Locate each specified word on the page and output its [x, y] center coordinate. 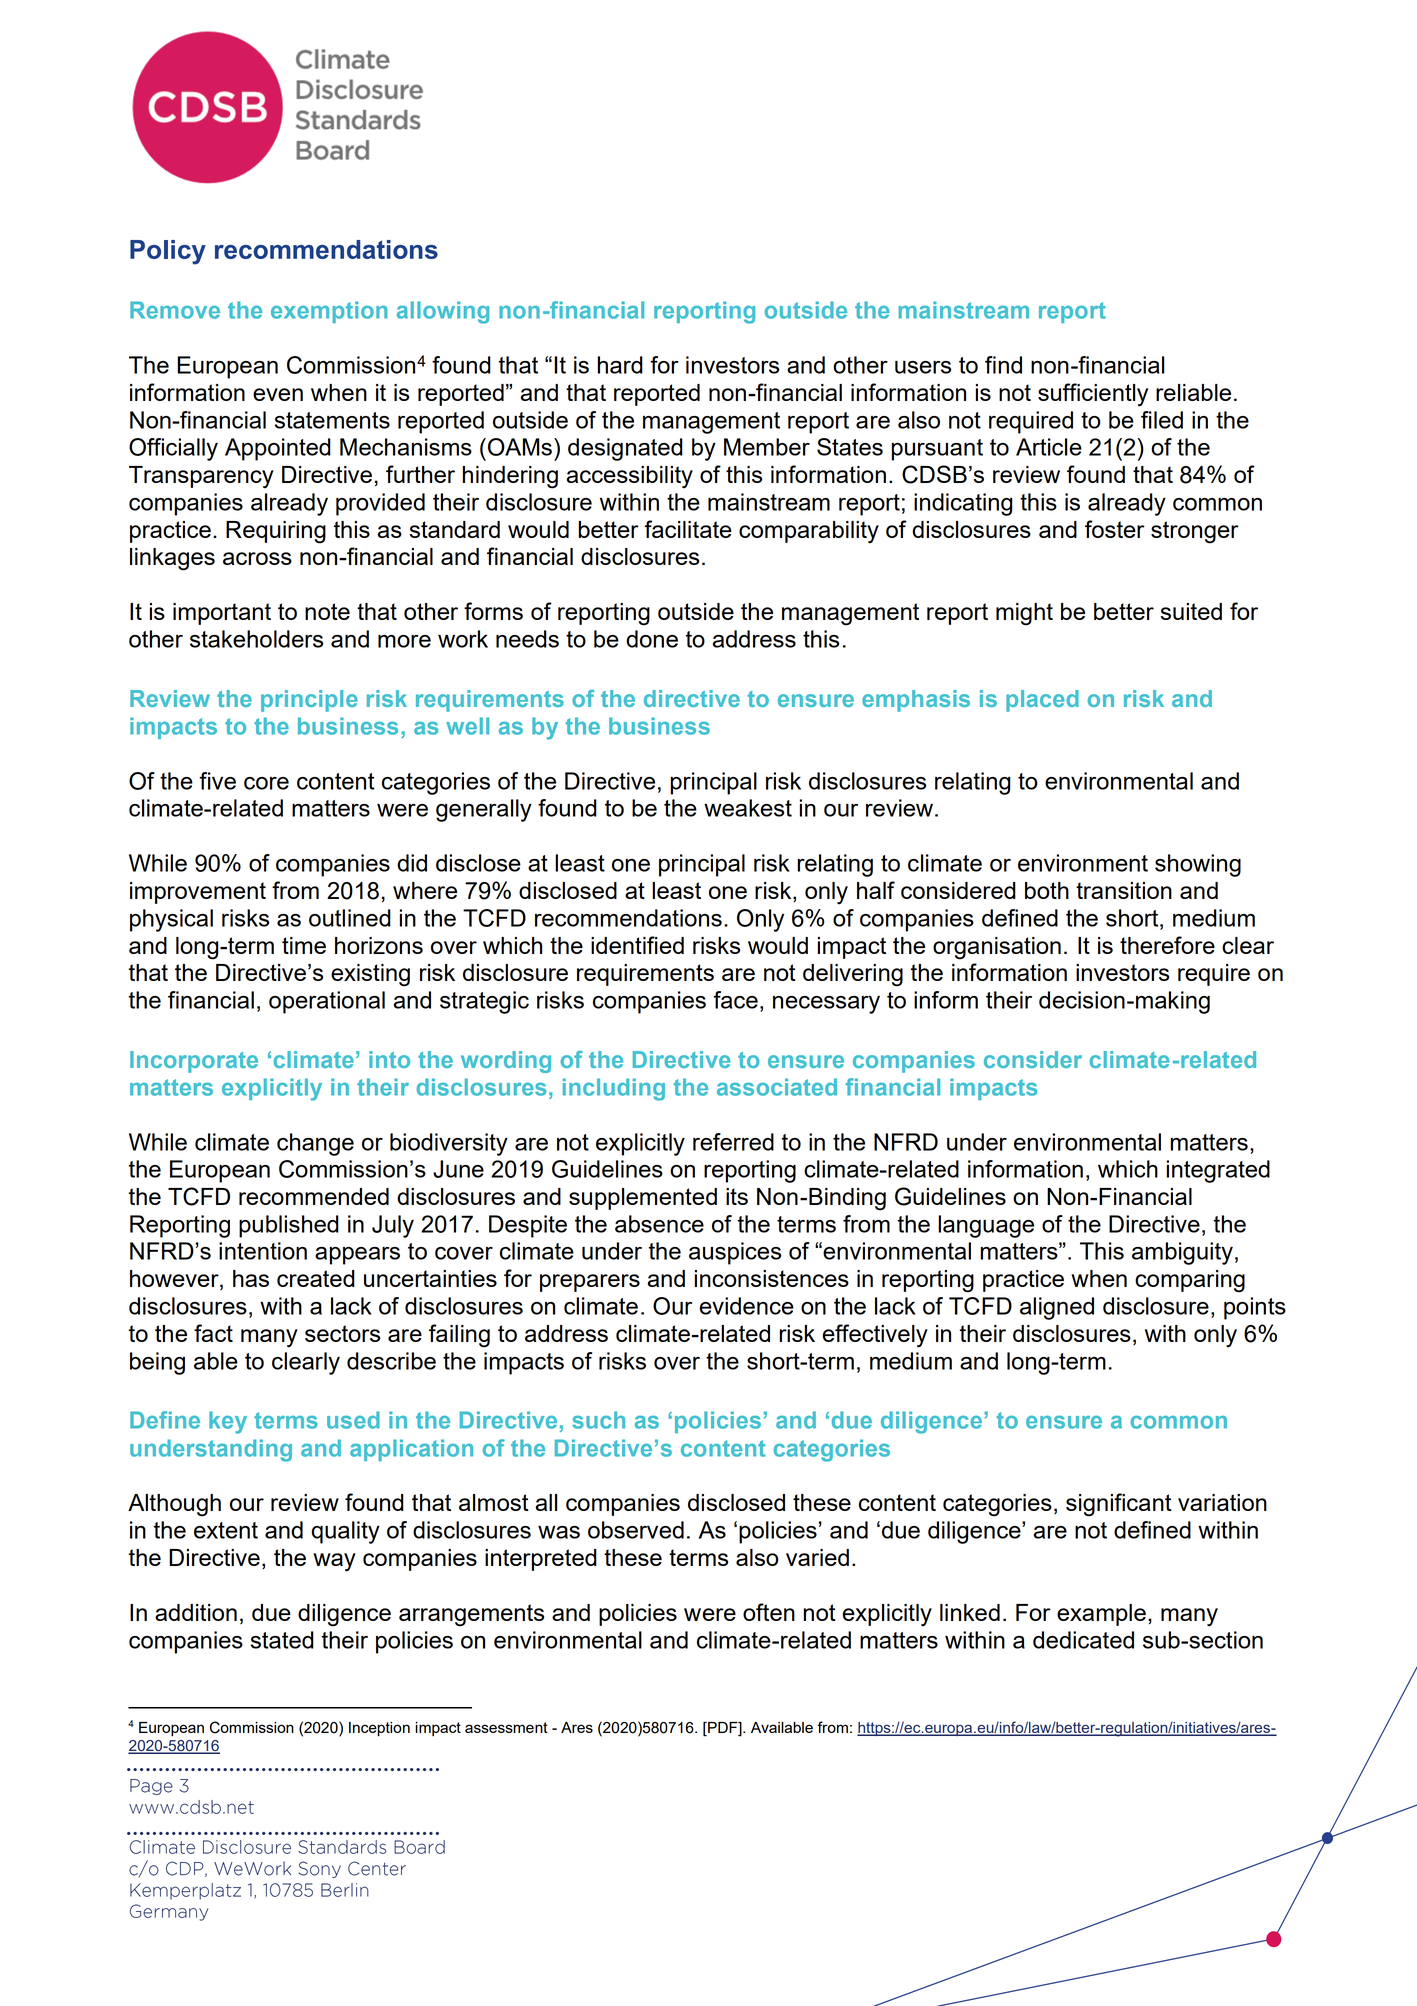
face [735, 1000]
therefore [1167, 945]
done [652, 639]
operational [327, 1002]
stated [282, 1640]
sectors [342, 1333]
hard [620, 365]
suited [1191, 611]
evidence [747, 1306]
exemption [329, 312]
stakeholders [256, 639]
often [769, 1612]
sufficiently [1093, 395]
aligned [1057, 1308]
